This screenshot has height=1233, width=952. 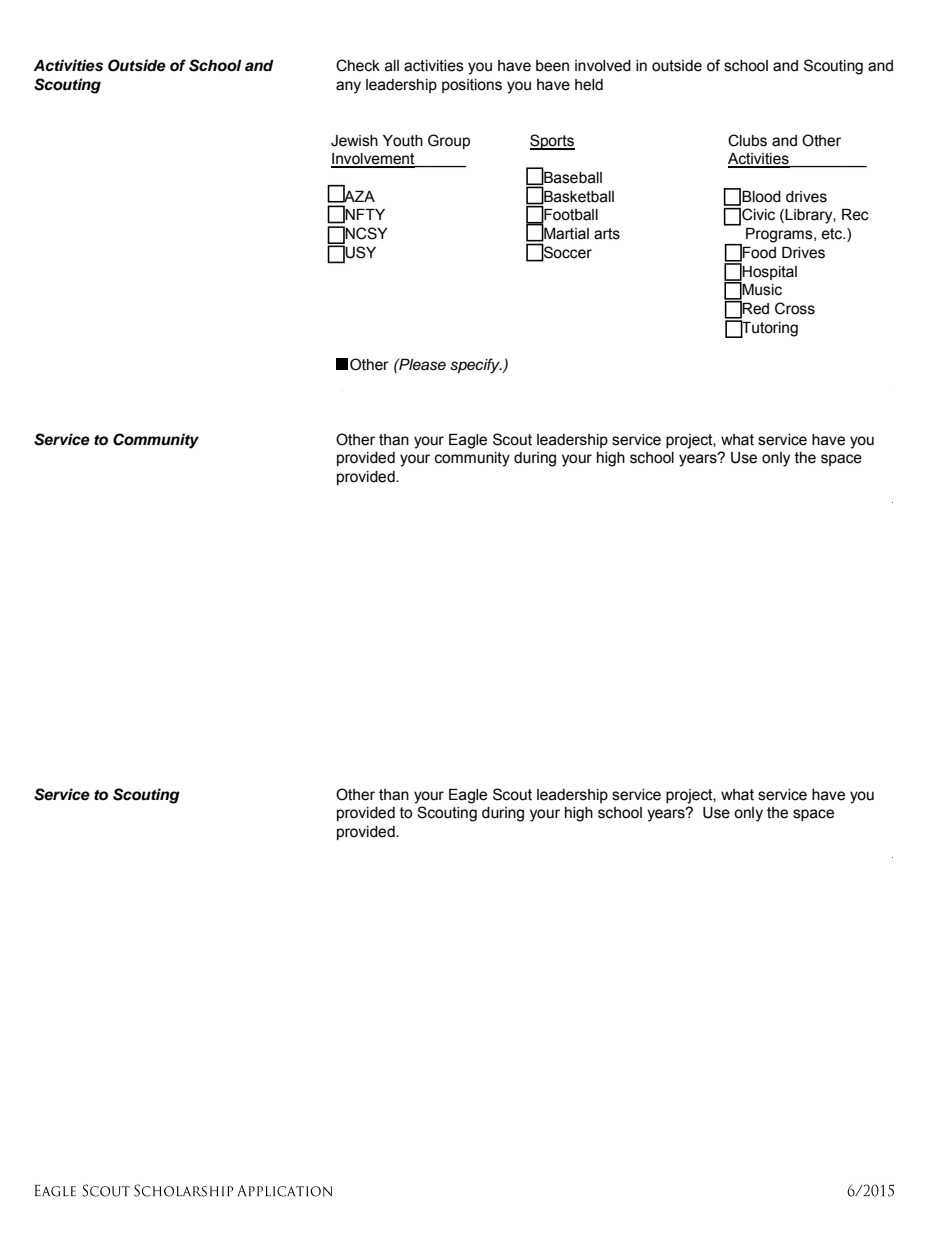 I want to click on arts, so click(x=607, y=234).
